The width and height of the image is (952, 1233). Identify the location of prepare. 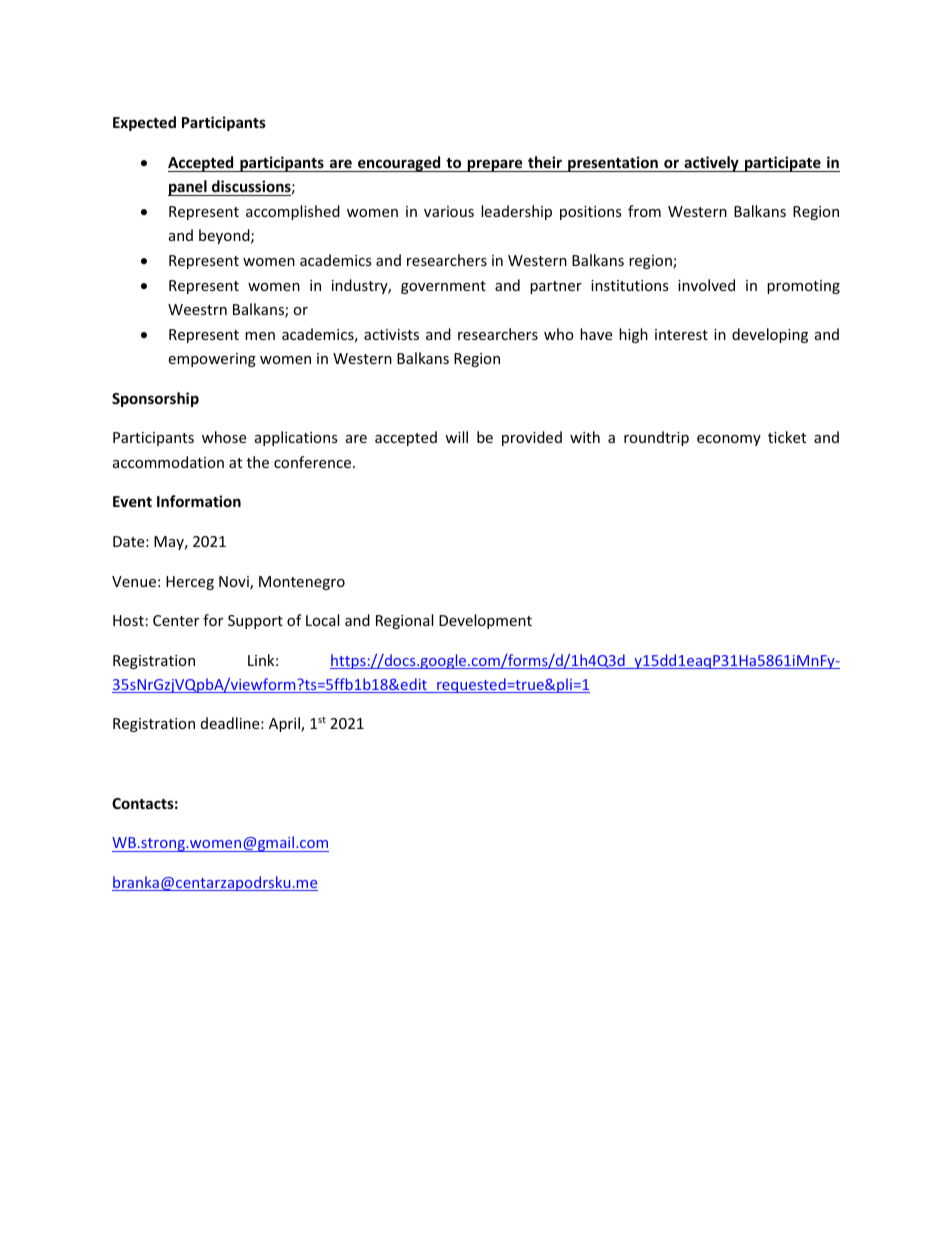
(495, 165).
